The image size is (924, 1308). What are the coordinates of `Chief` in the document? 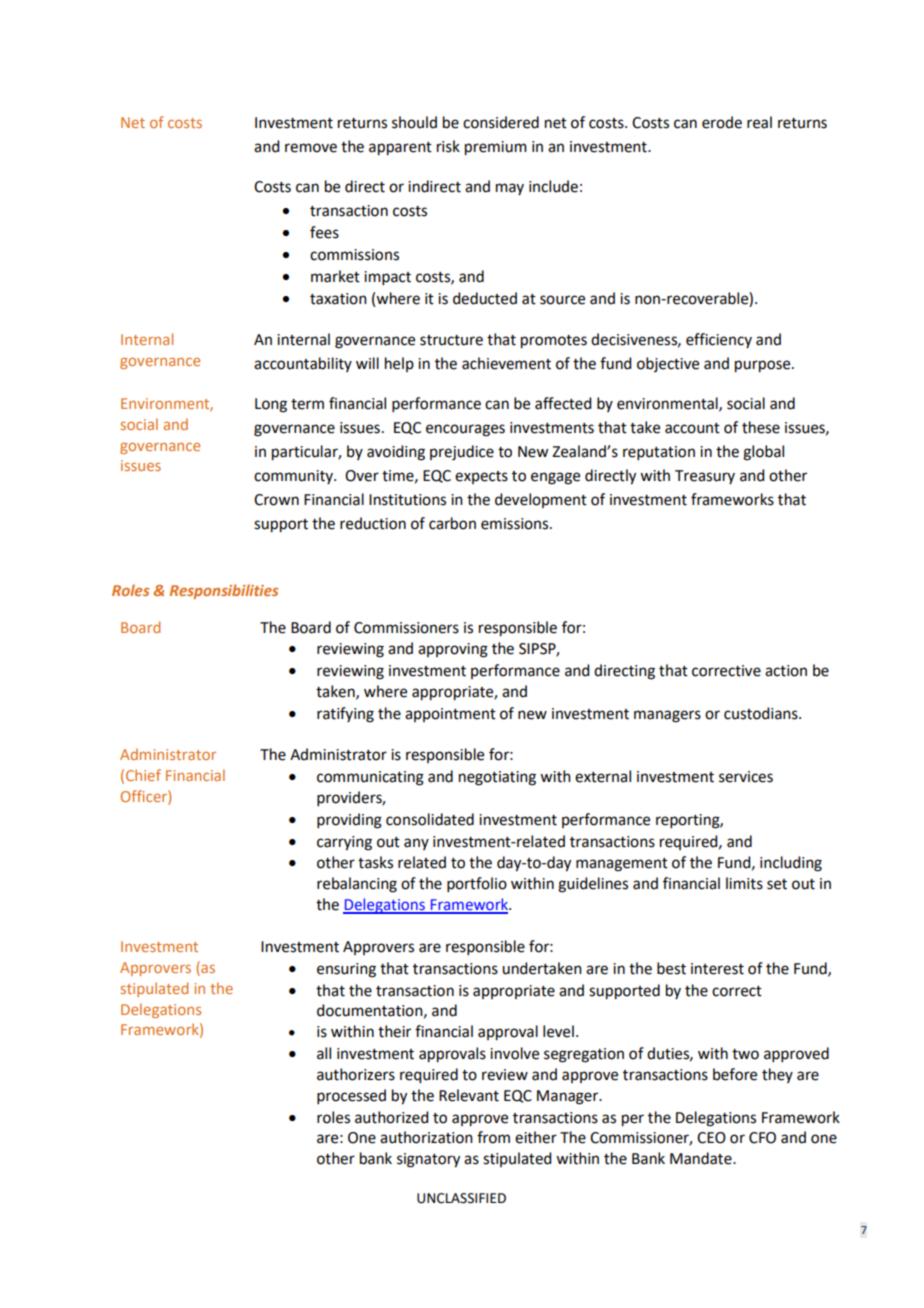 It's located at (143, 775).
